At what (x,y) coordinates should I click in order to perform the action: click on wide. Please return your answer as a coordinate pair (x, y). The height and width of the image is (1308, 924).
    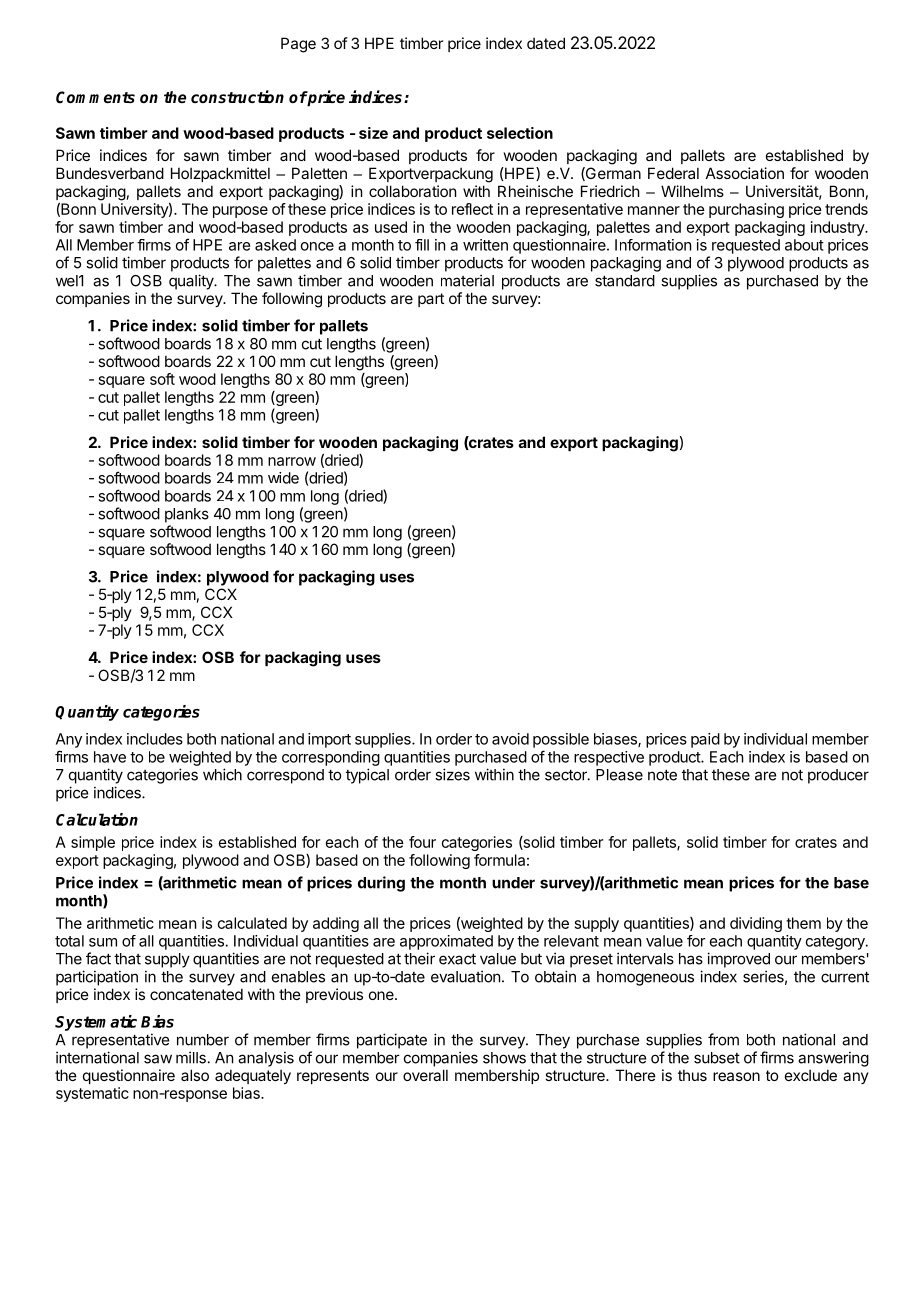
    Looking at the image, I should click on (283, 478).
